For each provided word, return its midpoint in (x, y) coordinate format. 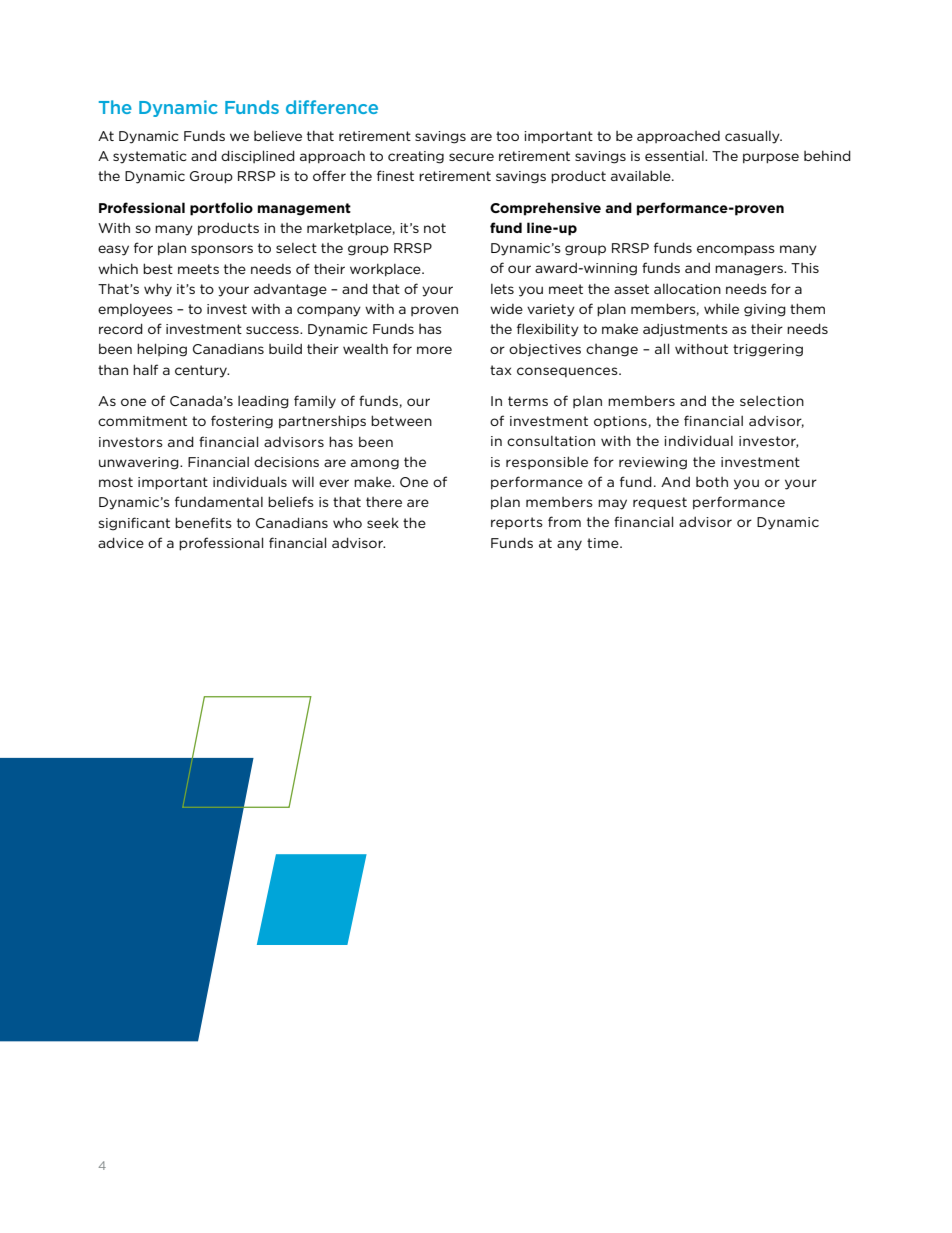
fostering (242, 422)
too (507, 136)
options (621, 422)
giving (765, 310)
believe (278, 136)
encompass (736, 250)
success (273, 330)
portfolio (221, 209)
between (401, 420)
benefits (203, 522)
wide (506, 309)
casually (753, 137)
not (435, 228)
